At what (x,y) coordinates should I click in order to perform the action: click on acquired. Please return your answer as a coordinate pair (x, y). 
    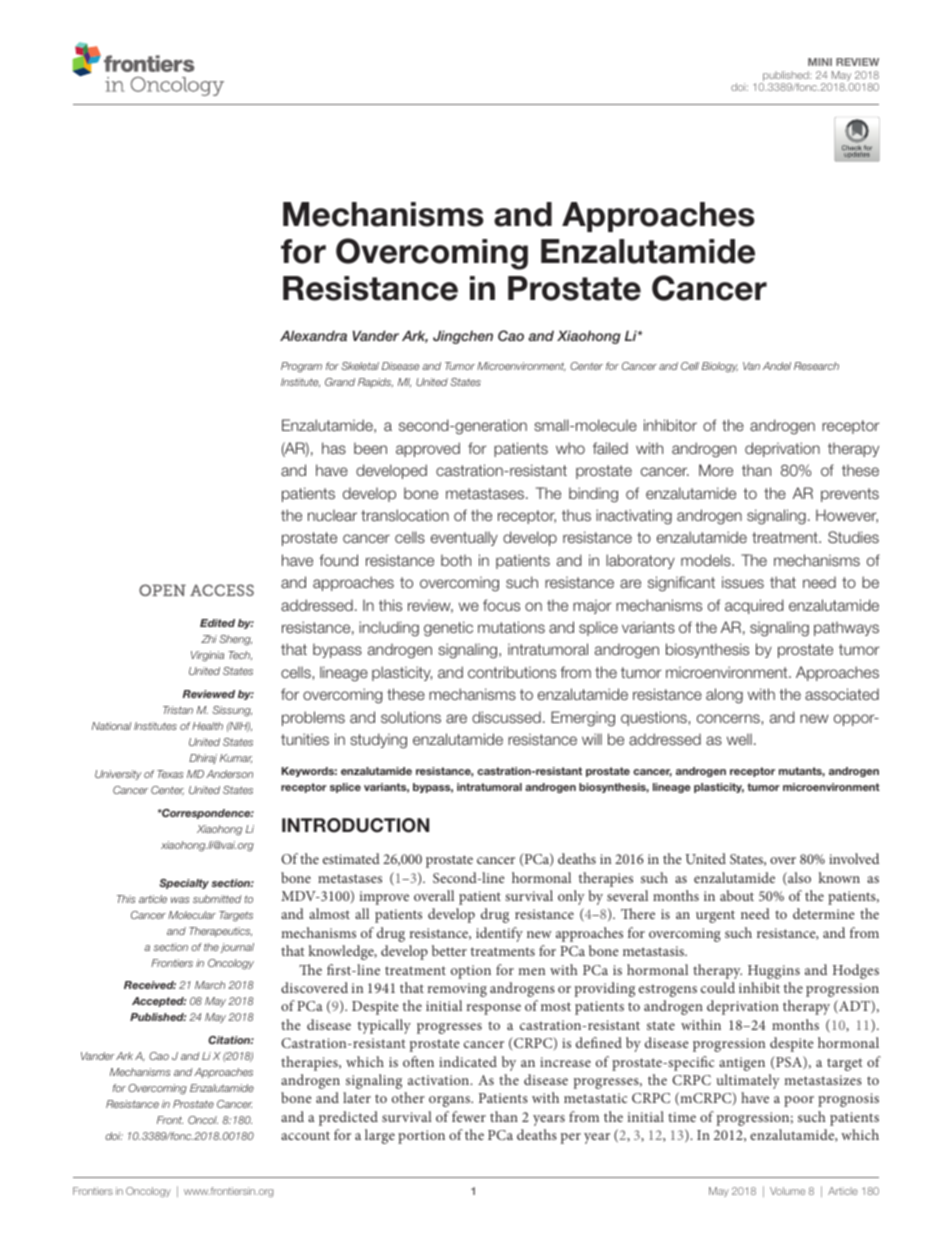
    Looking at the image, I should click on (754, 606).
